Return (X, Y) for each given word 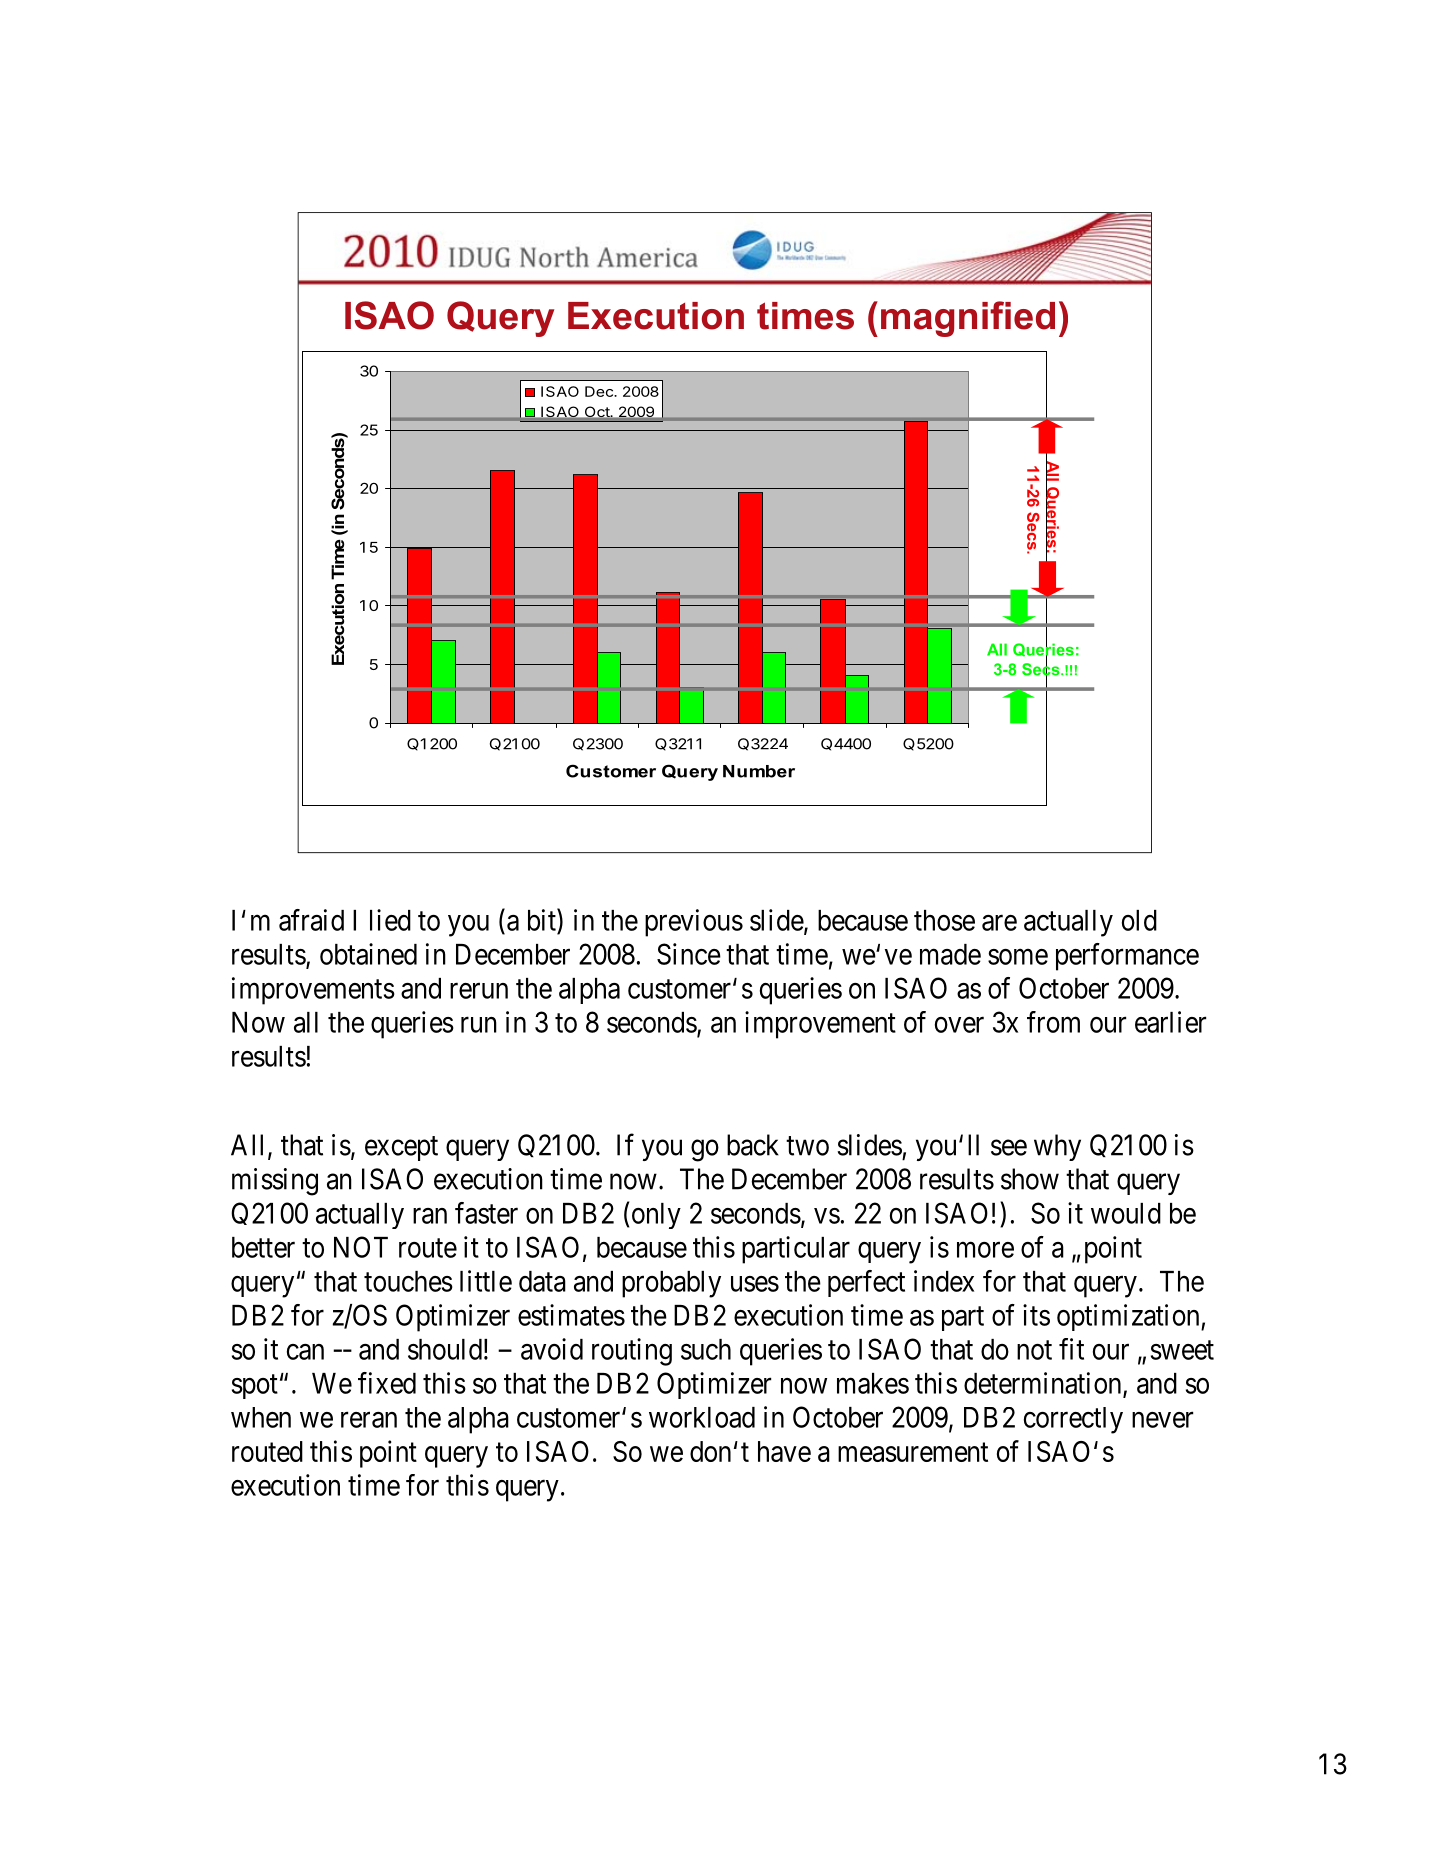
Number (759, 771)
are (999, 923)
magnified (968, 319)
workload (702, 1417)
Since (689, 954)
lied (390, 920)
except (401, 1148)
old (1139, 920)
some (1018, 957)
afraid (311, 920)
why (1057, 1147)
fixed (387, 1383)
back (753, 1145)
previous (694, 923)
